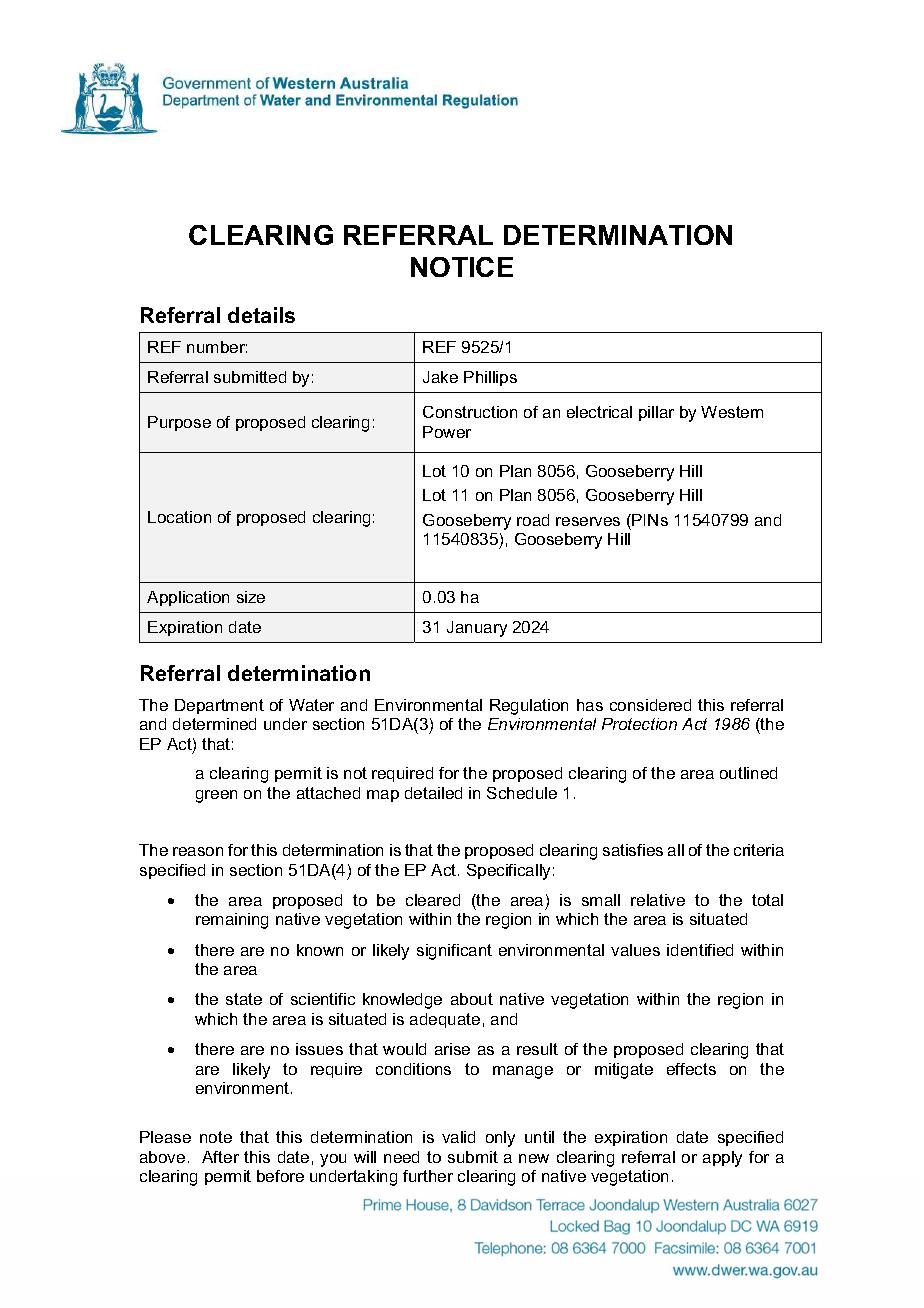 The image size is (924, 1308). Describe the element at coordinates (440, 377) in the screenshot. I see `Jake` at that location.
